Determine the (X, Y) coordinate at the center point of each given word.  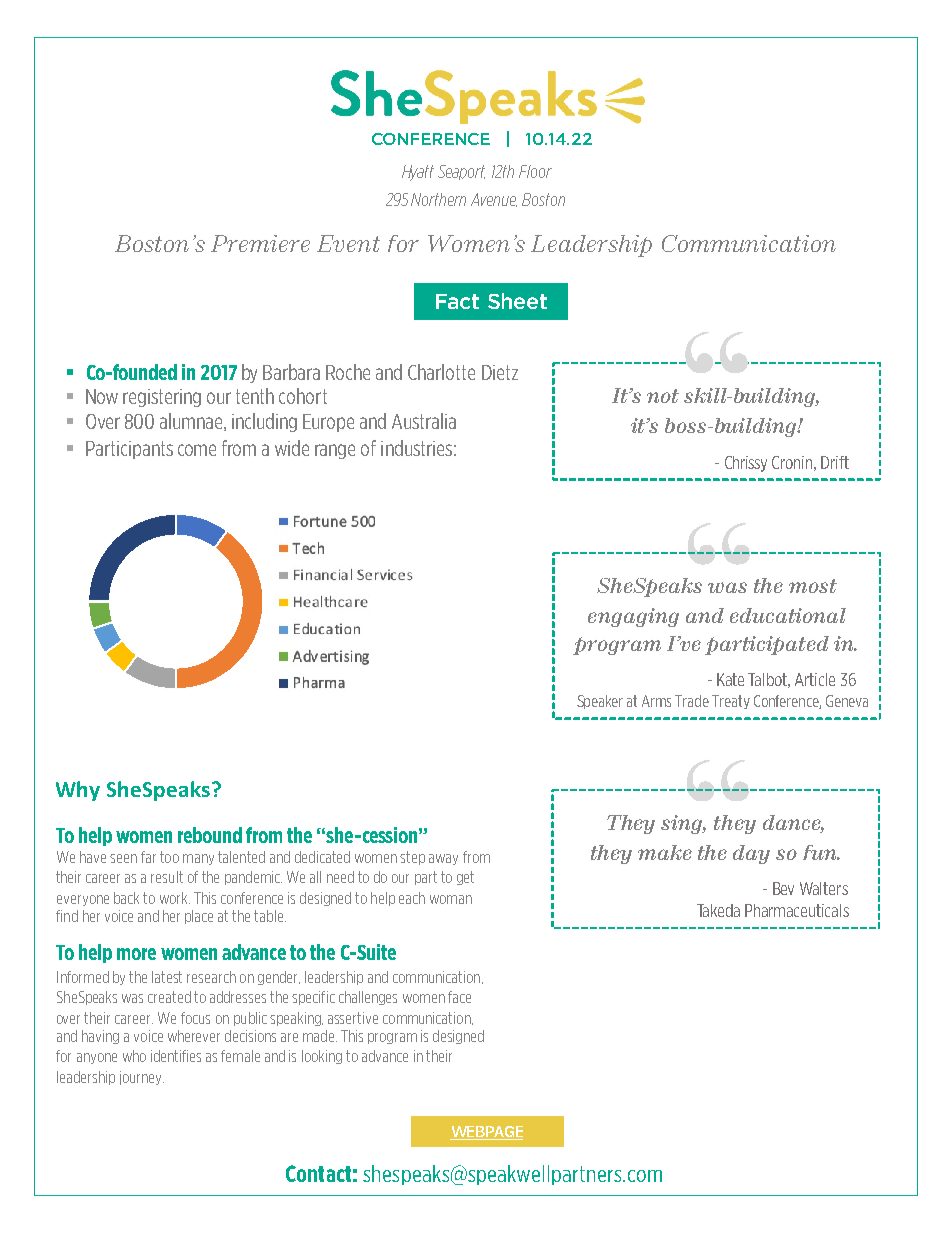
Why (78, 791)
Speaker (600, 702)
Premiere (260, 243)
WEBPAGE (486, 1133)
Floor (535, 171)
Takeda (718, 910)
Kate (730, 679)
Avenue (494, 200)
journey (142, 1078)
